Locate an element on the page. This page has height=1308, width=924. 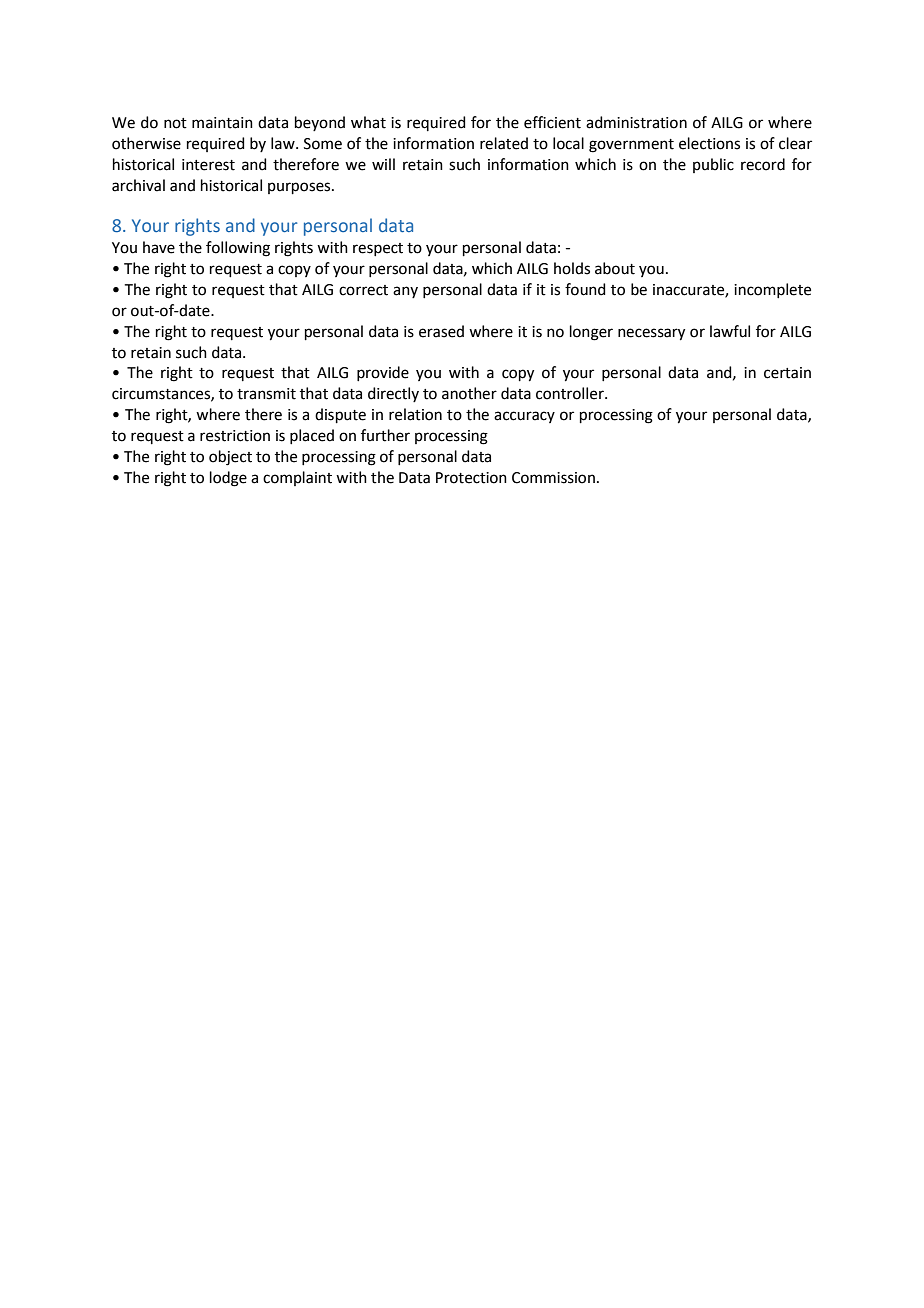
respect is located at coordinates (378, 249).
